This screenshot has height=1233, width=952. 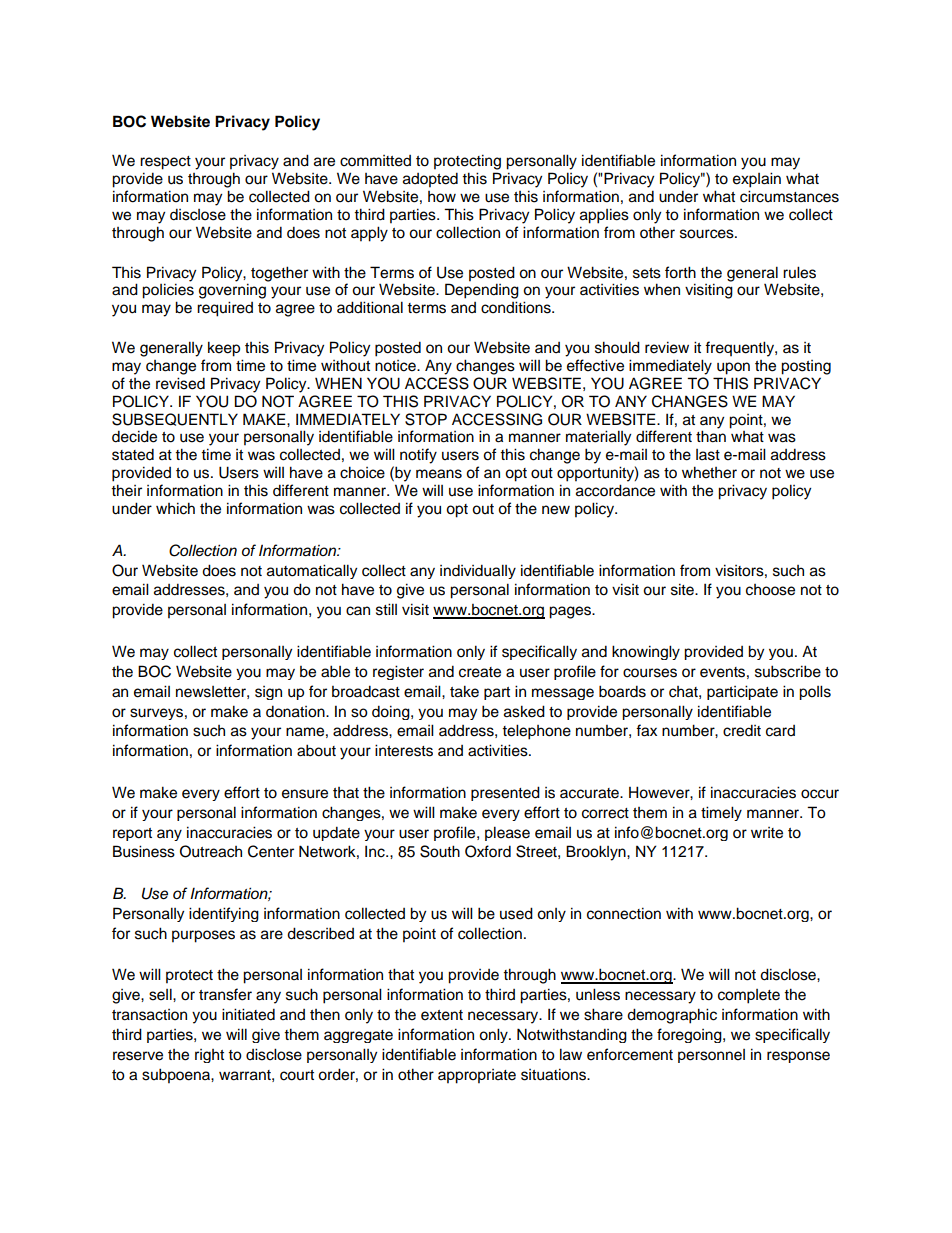 What do you see at coordinates (478, 571) in the screenshot?
I see `individually` at bounding box center [478, 571].
